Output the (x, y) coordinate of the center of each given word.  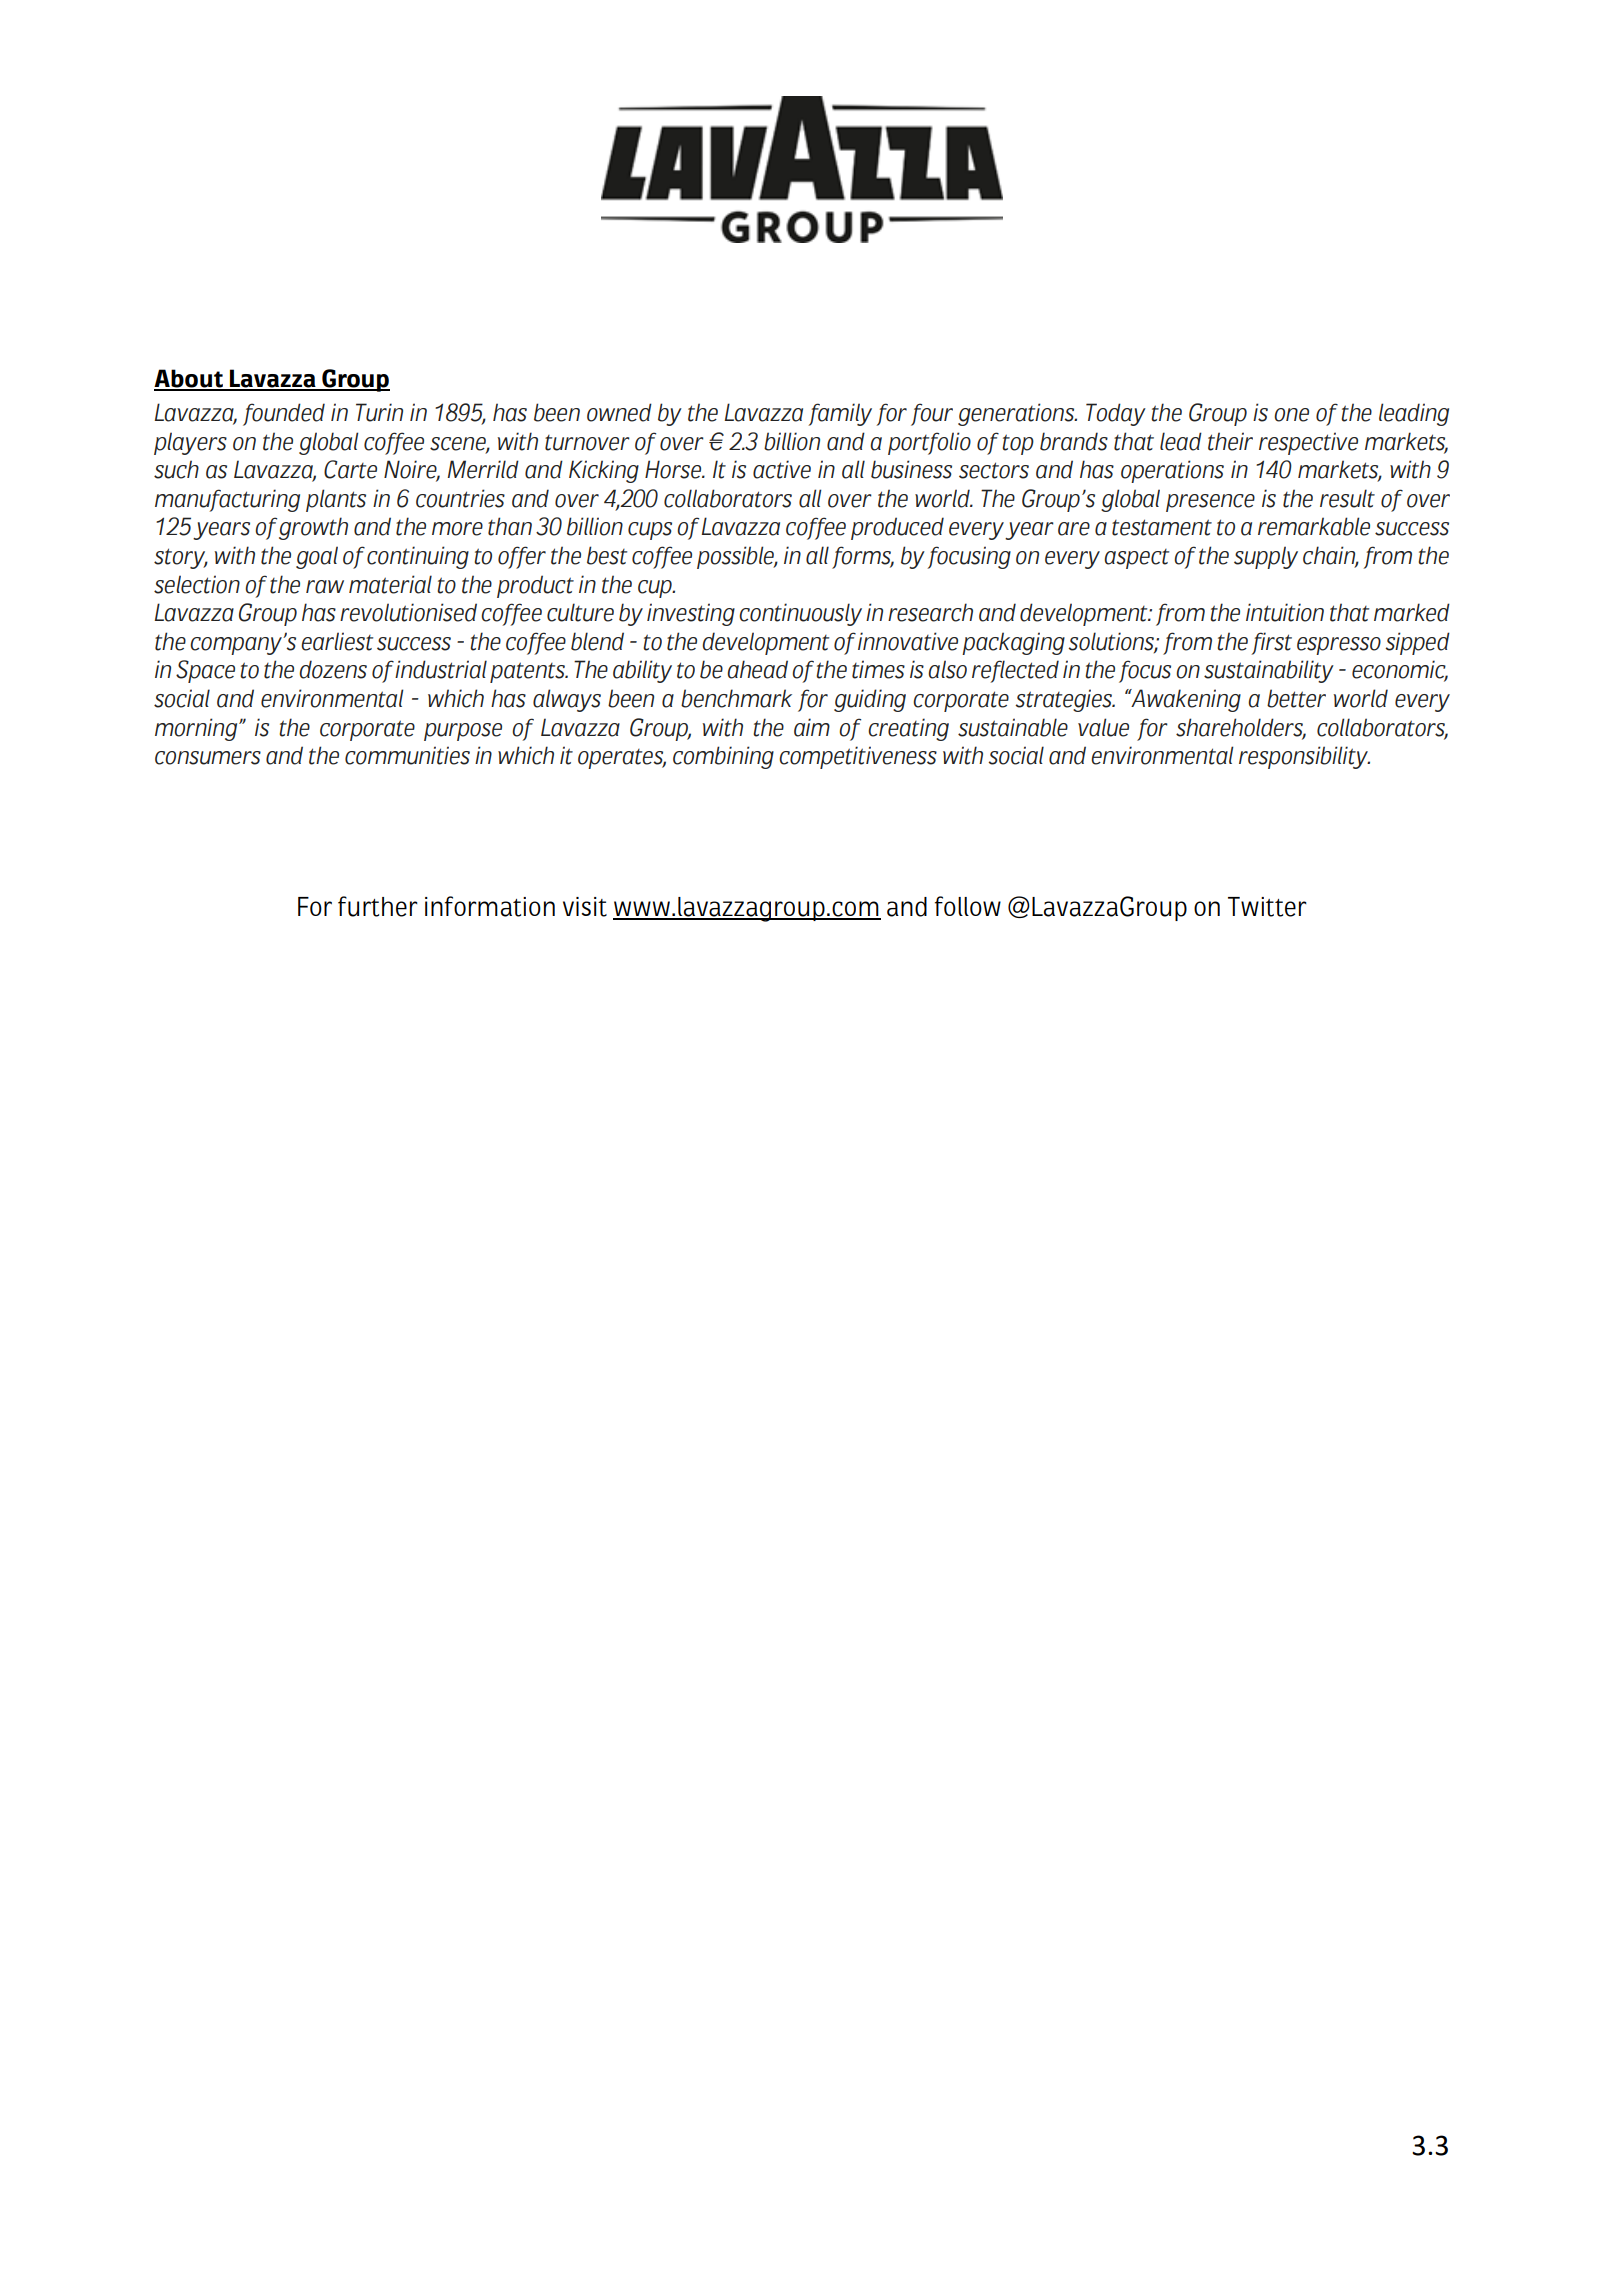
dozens (333, 669)
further (378, 906)
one (1291, 415)
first (1271, 643)
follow (968, 906)
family (840, 414)
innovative (908, 641)
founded (284, 414)
